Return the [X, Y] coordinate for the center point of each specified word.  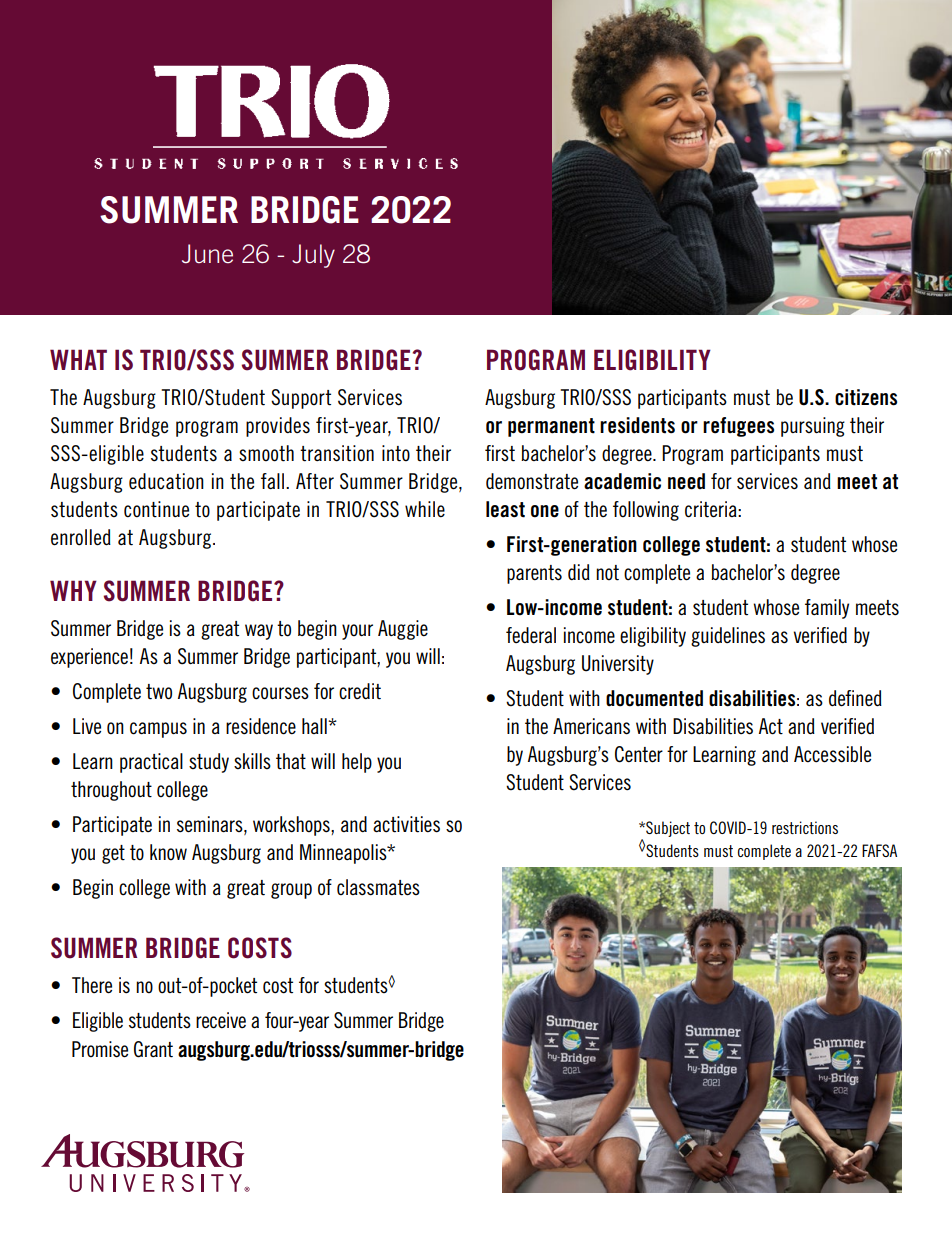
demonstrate [532, 481]
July [313, 256]
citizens [866, 397]
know [168, 852]
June [207, 254]
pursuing [813, 427]
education [166, 481]
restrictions [805, 827]
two [159, 692]
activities [406, 824]
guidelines [728, 637]
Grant [153, 1049]
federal [531, 635]
